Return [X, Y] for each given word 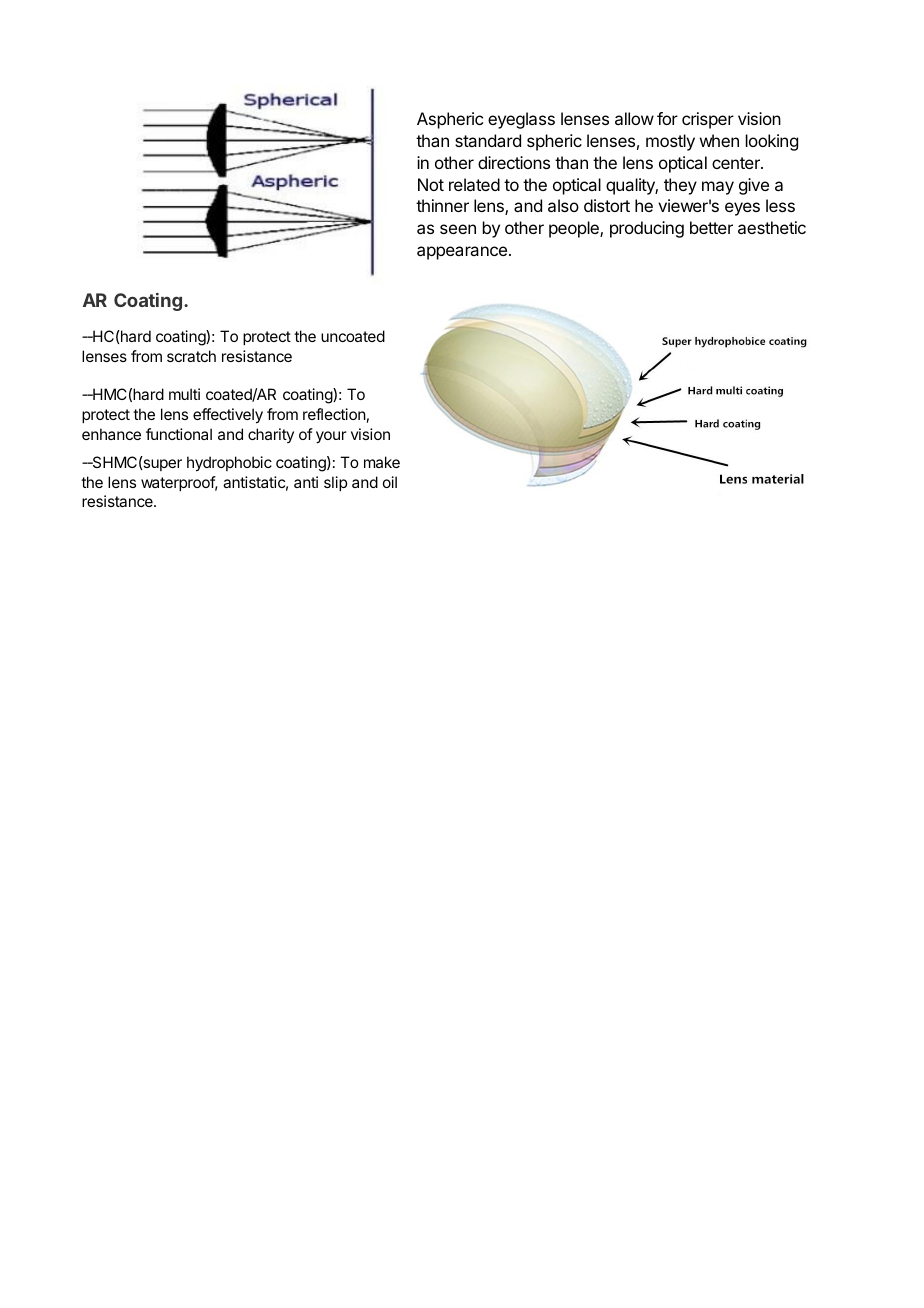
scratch [191, 356]
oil [390, 482]
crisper [708, 120]
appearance [462, 253]
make [382, 462]
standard [488, 140]
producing [647, 229]
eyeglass [521, 120]
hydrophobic [229, 464]
